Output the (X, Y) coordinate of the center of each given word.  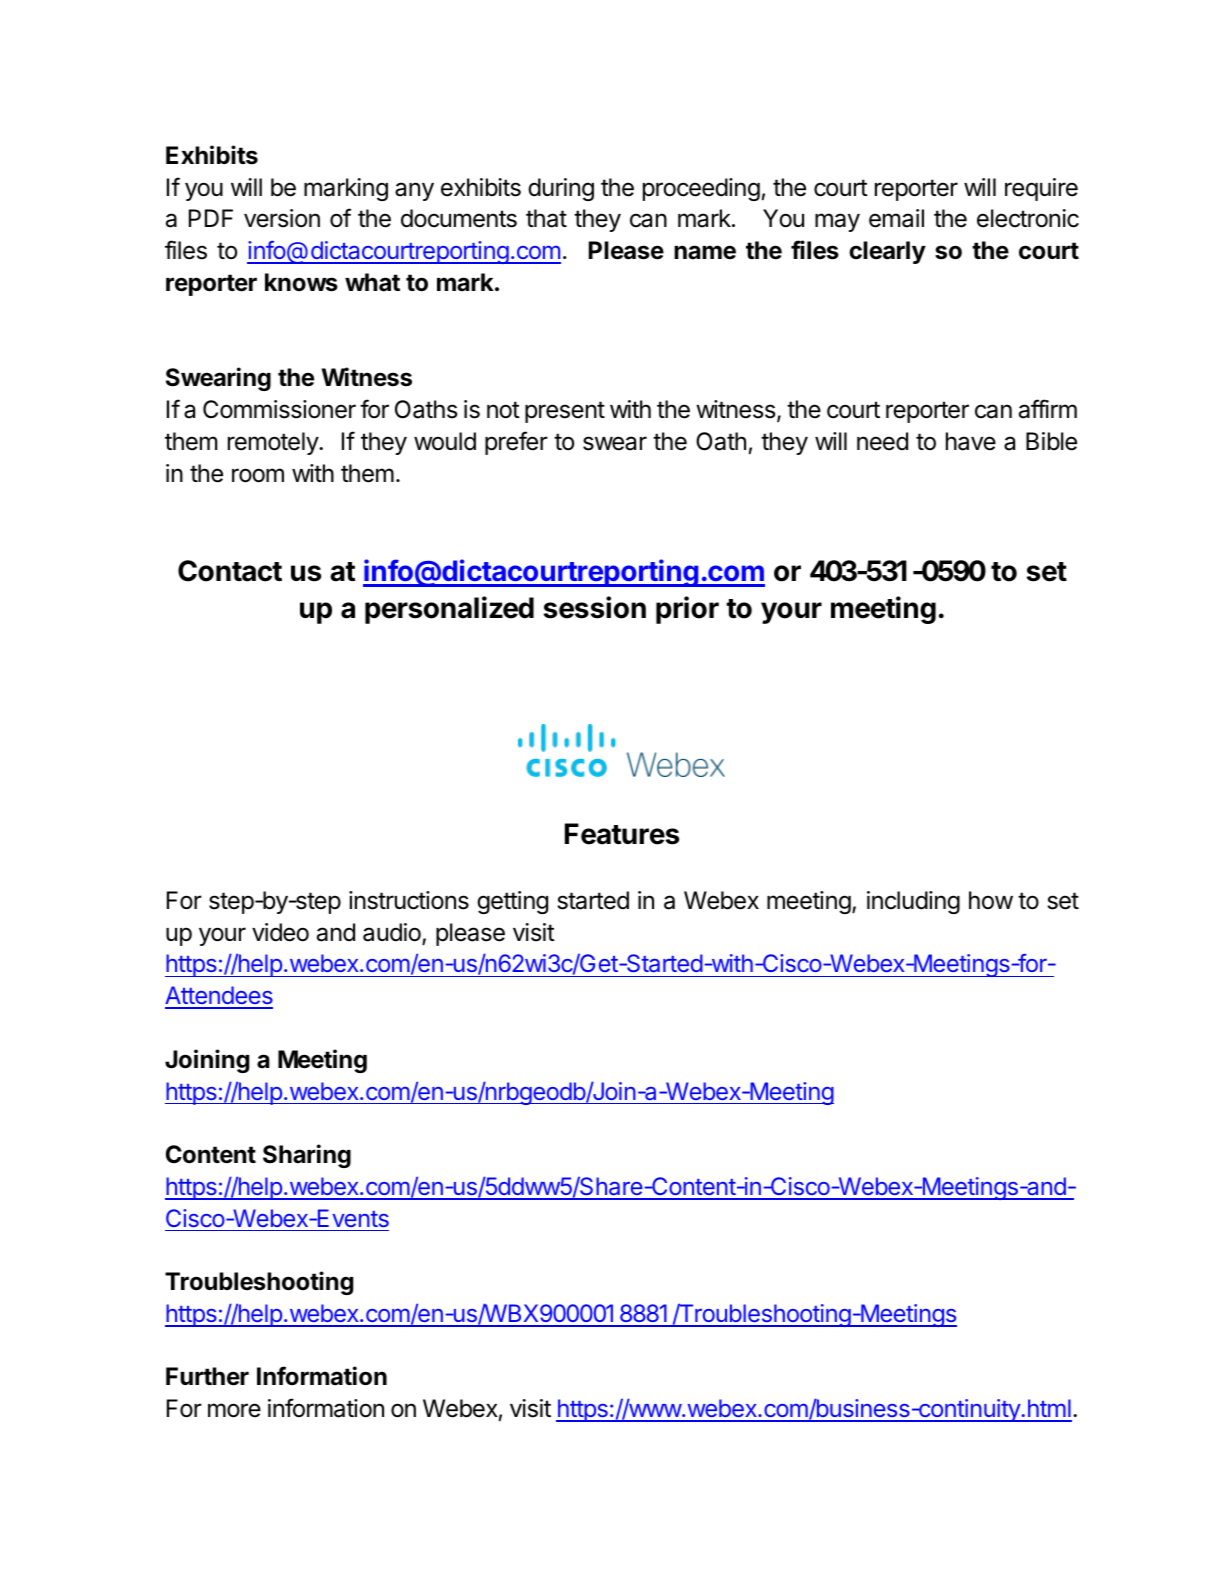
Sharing (307, 1156)
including (913, 902)
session (595, 607)
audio (393, 933)
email (896, 218)
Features (622, 834)
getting (512, 902)
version (282, 218)
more (234, 1410)
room (258, 475)
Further (207, 1376)
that (546, 218)
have (971, 441)
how (991, 900)
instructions (409, 900)
